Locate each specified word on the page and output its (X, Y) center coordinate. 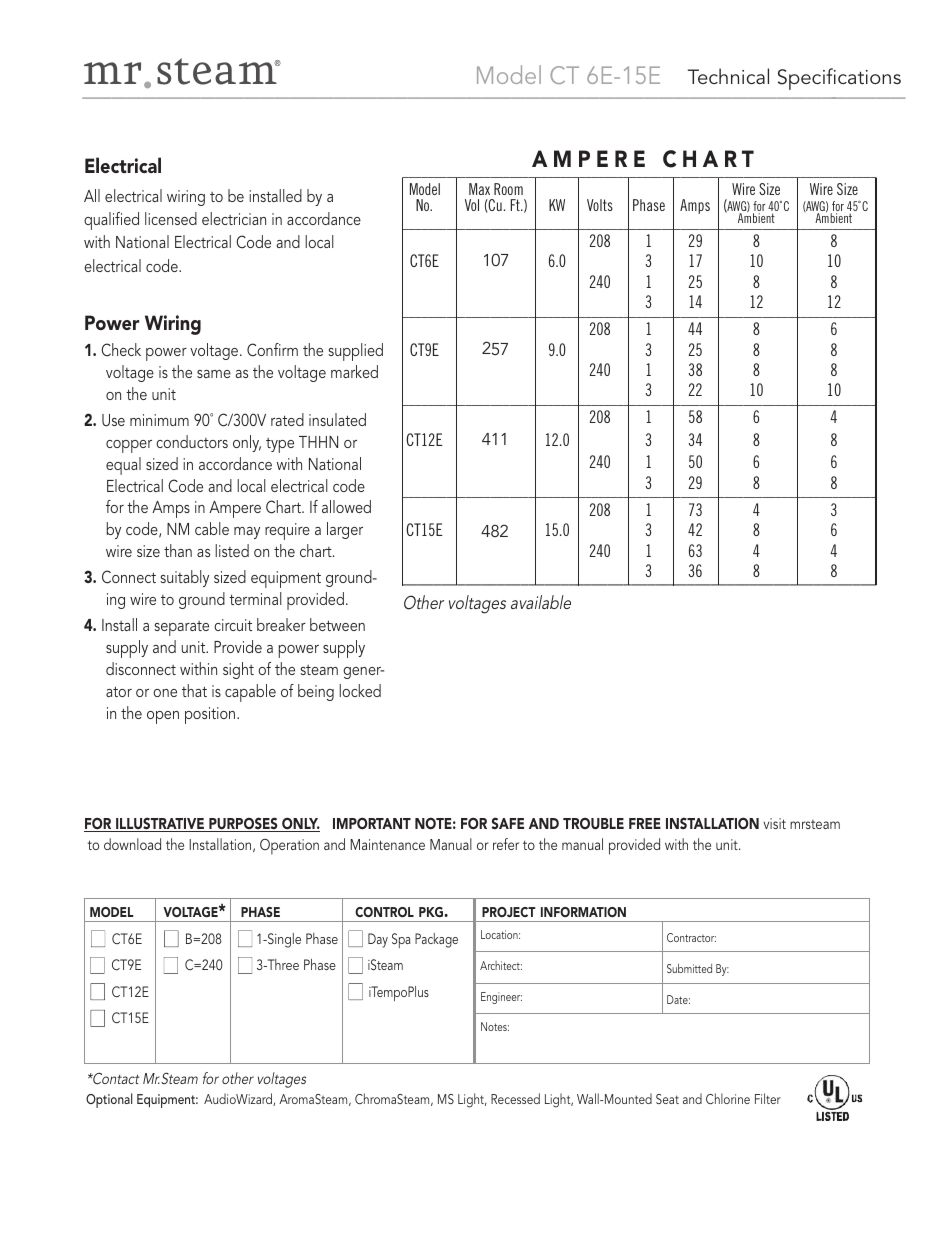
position (211, 715)
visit (774, 823)
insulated (337, 419)
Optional (109, 1100)
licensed (171, 218)
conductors (192, 441)
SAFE (508, 823)
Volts (600, 205)
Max (479, 189)
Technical (728, 76)
